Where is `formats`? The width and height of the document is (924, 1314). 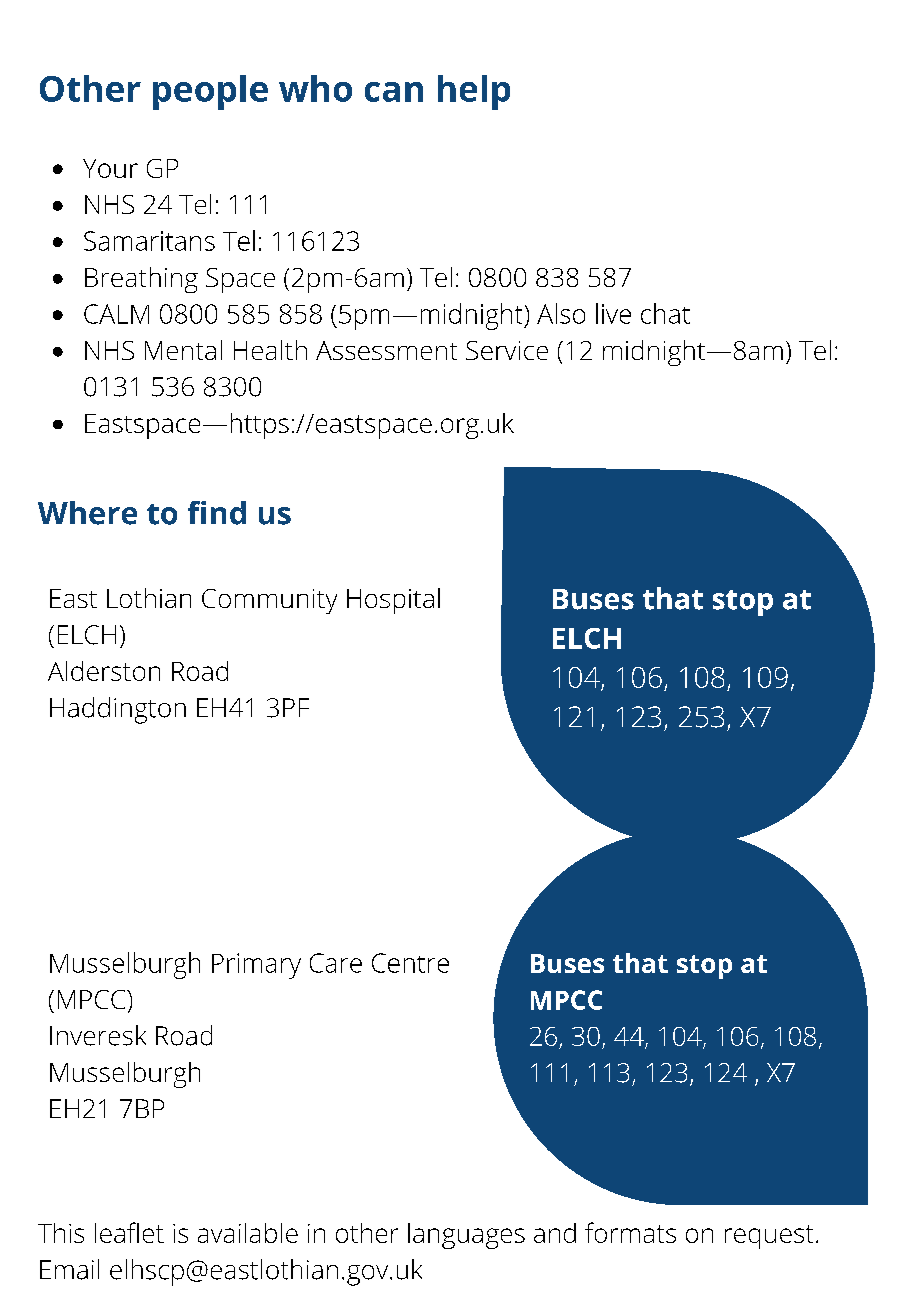
formats is located at coordinates (630, 1232).
